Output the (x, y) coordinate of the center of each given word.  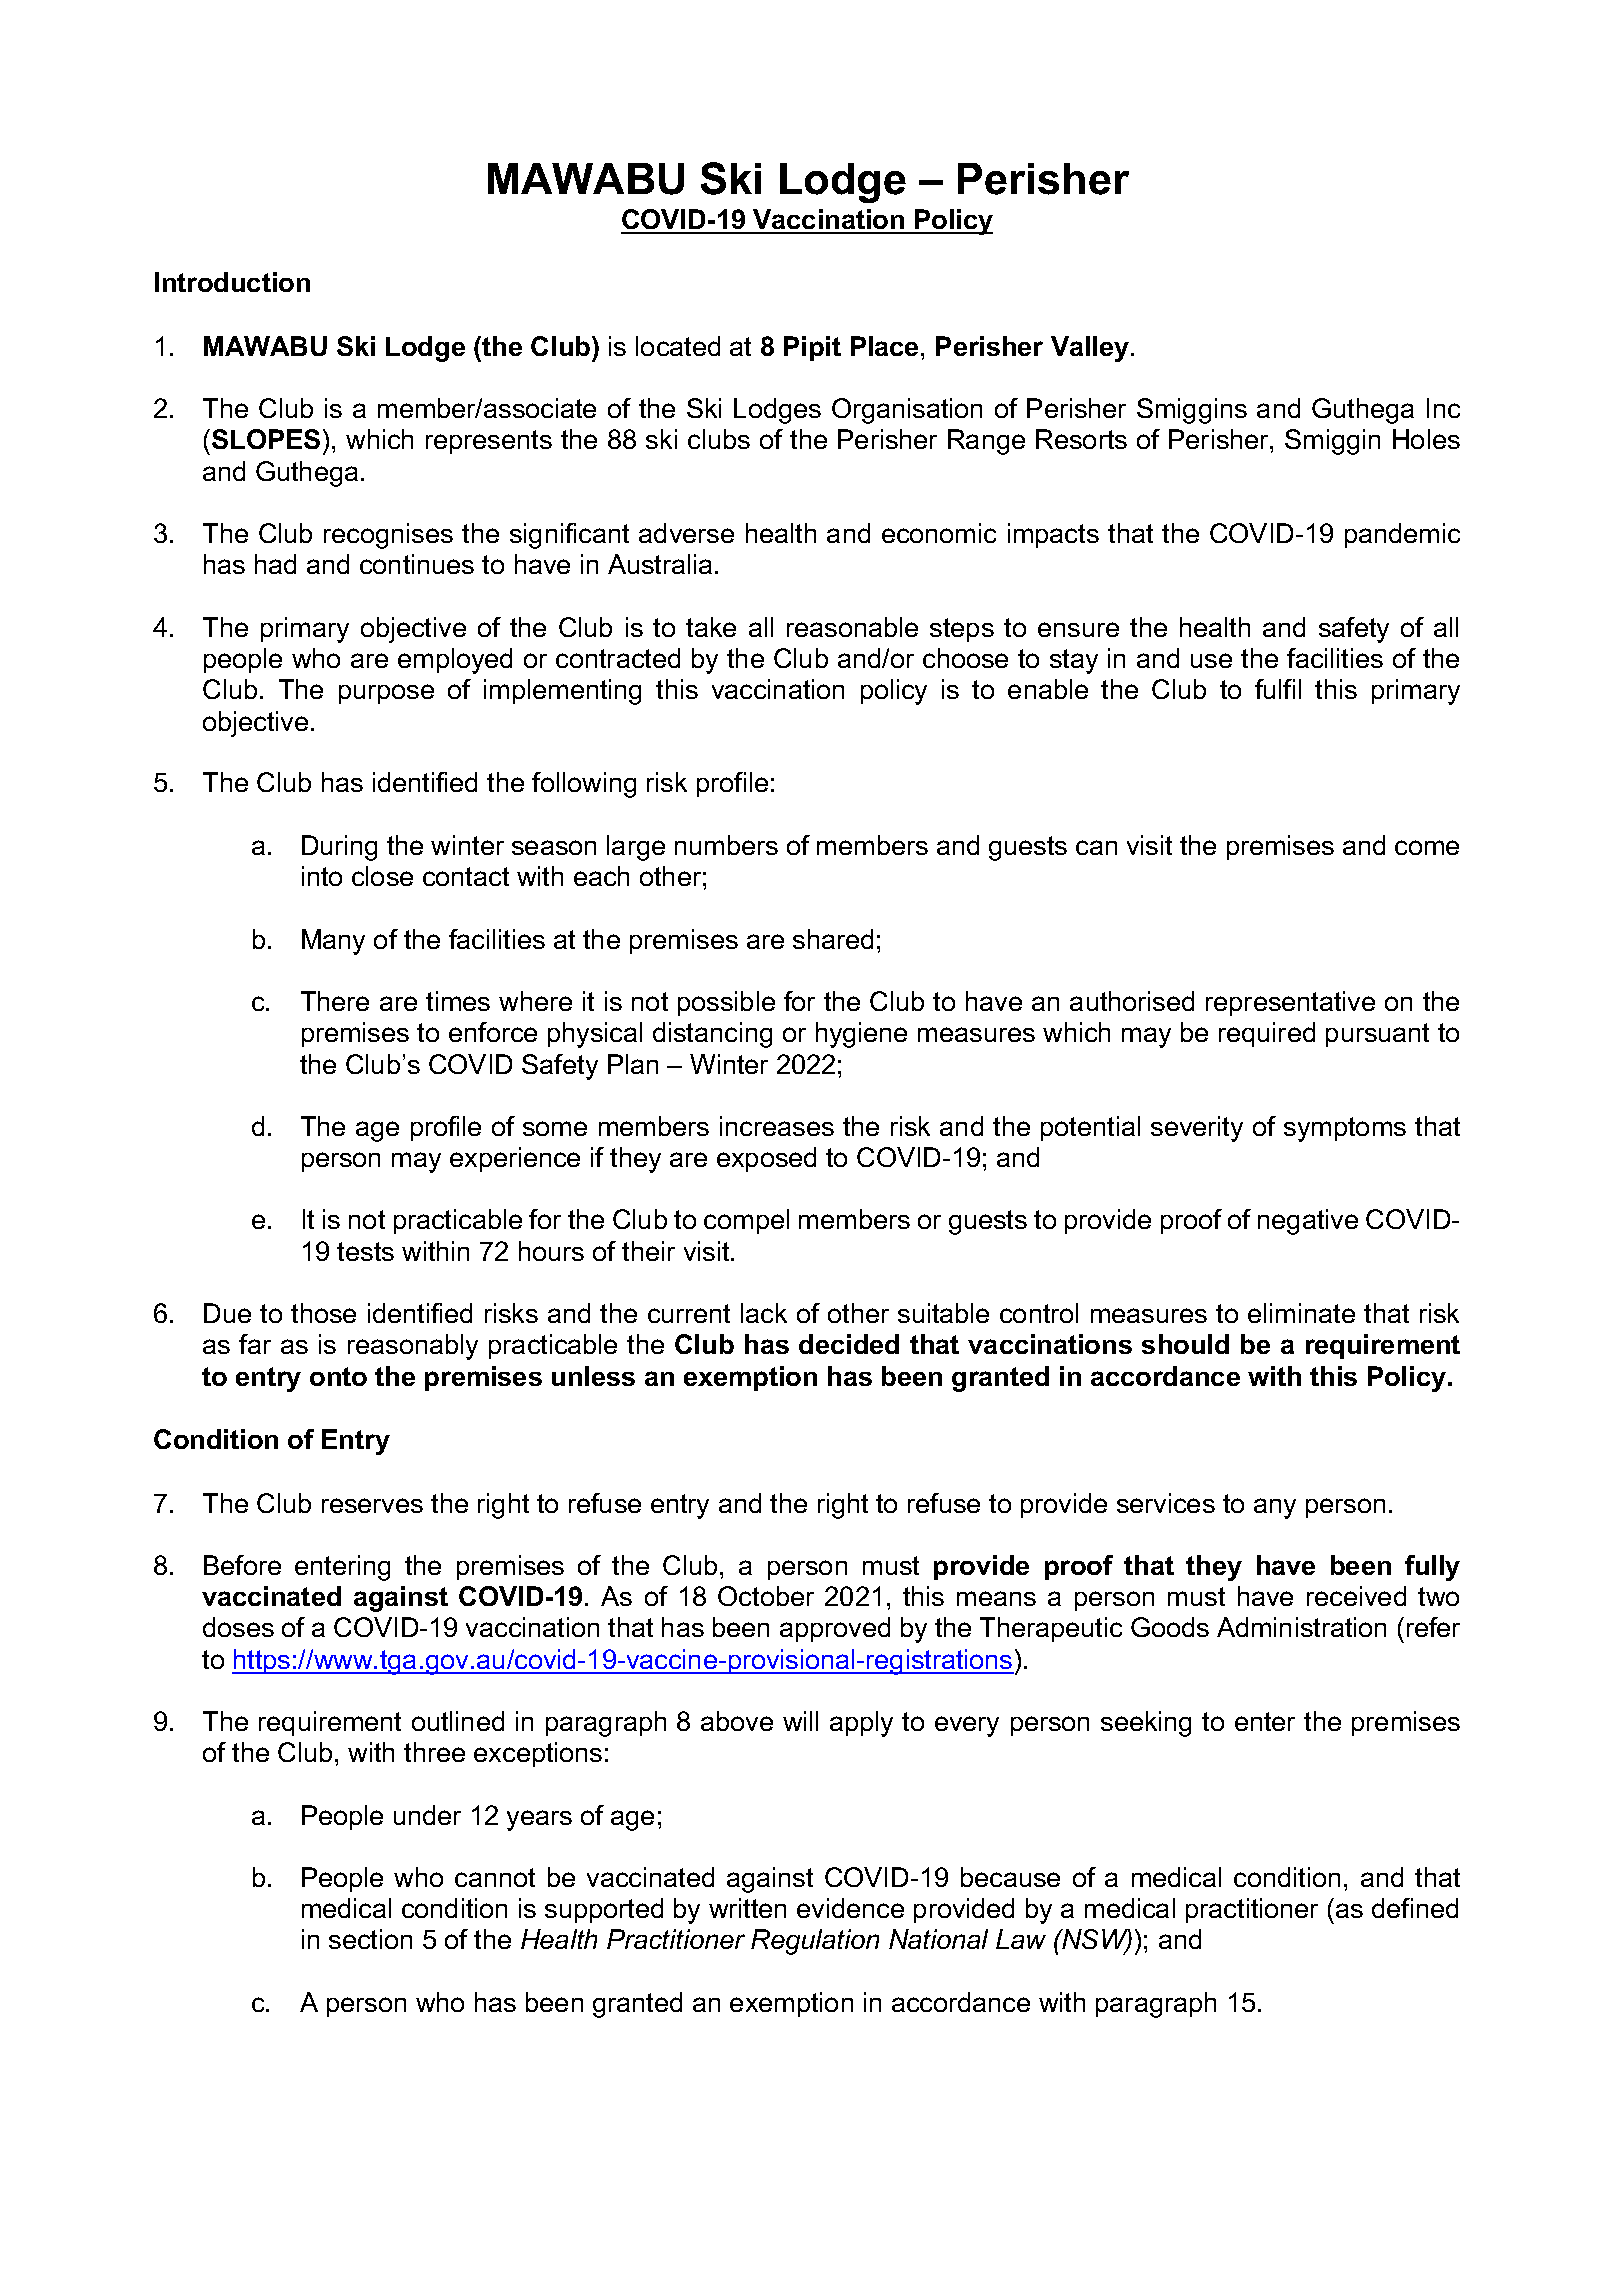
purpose (386, 694)
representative (1290, 1003)
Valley (1091, 349)
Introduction (232, 282)
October (766, 1596)
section (370, 1939)
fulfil (1278, 689)
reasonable (852, 627)
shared (833, 939)
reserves (372, 1505)
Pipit (812, 348)
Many (333, 942)
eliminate (1301, 1313)
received (1356, 1596)
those (323, 1313)
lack (764, 1313)
